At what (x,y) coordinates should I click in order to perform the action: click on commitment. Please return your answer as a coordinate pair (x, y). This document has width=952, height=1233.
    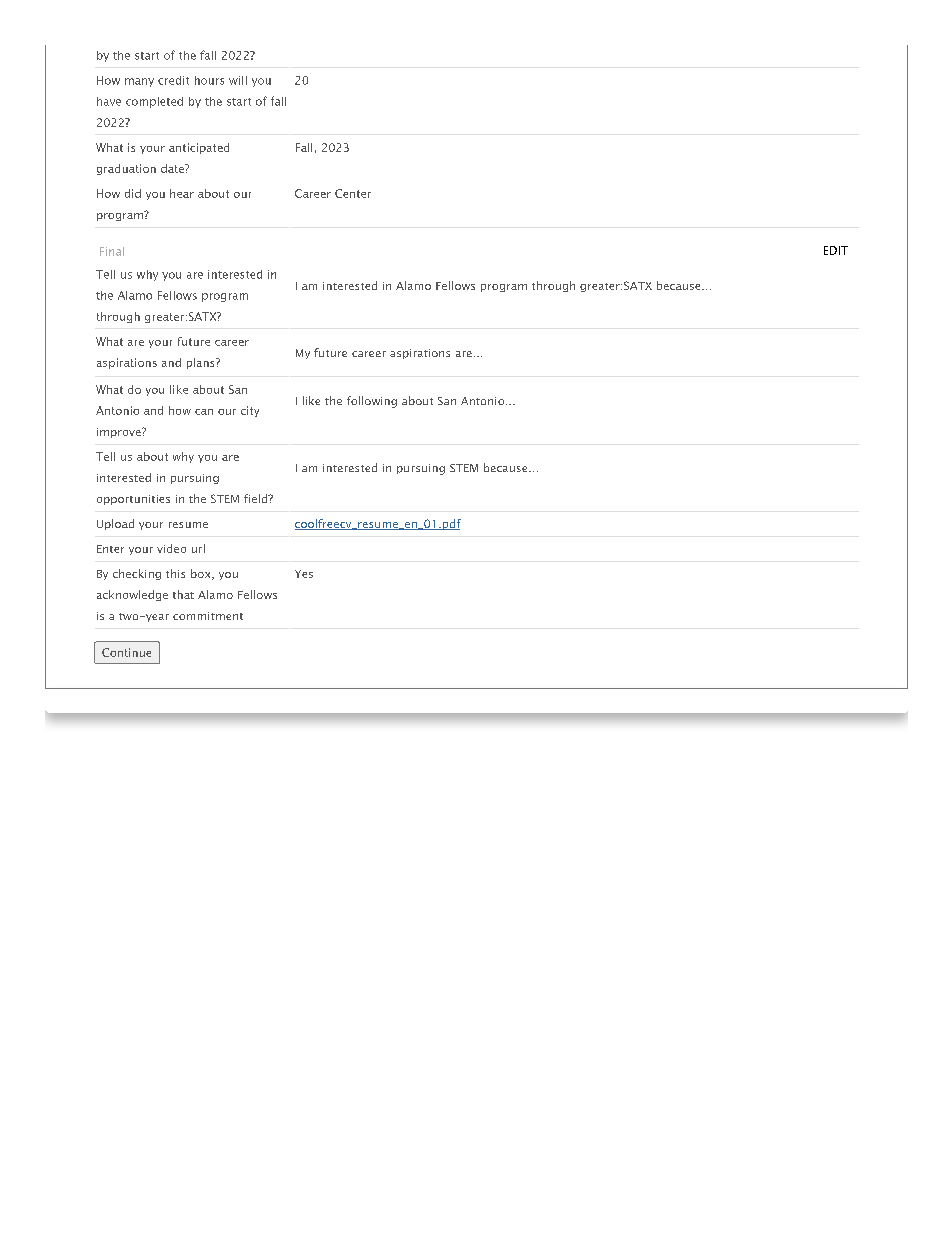
    Looking at the image, I should click on (208, 616).
